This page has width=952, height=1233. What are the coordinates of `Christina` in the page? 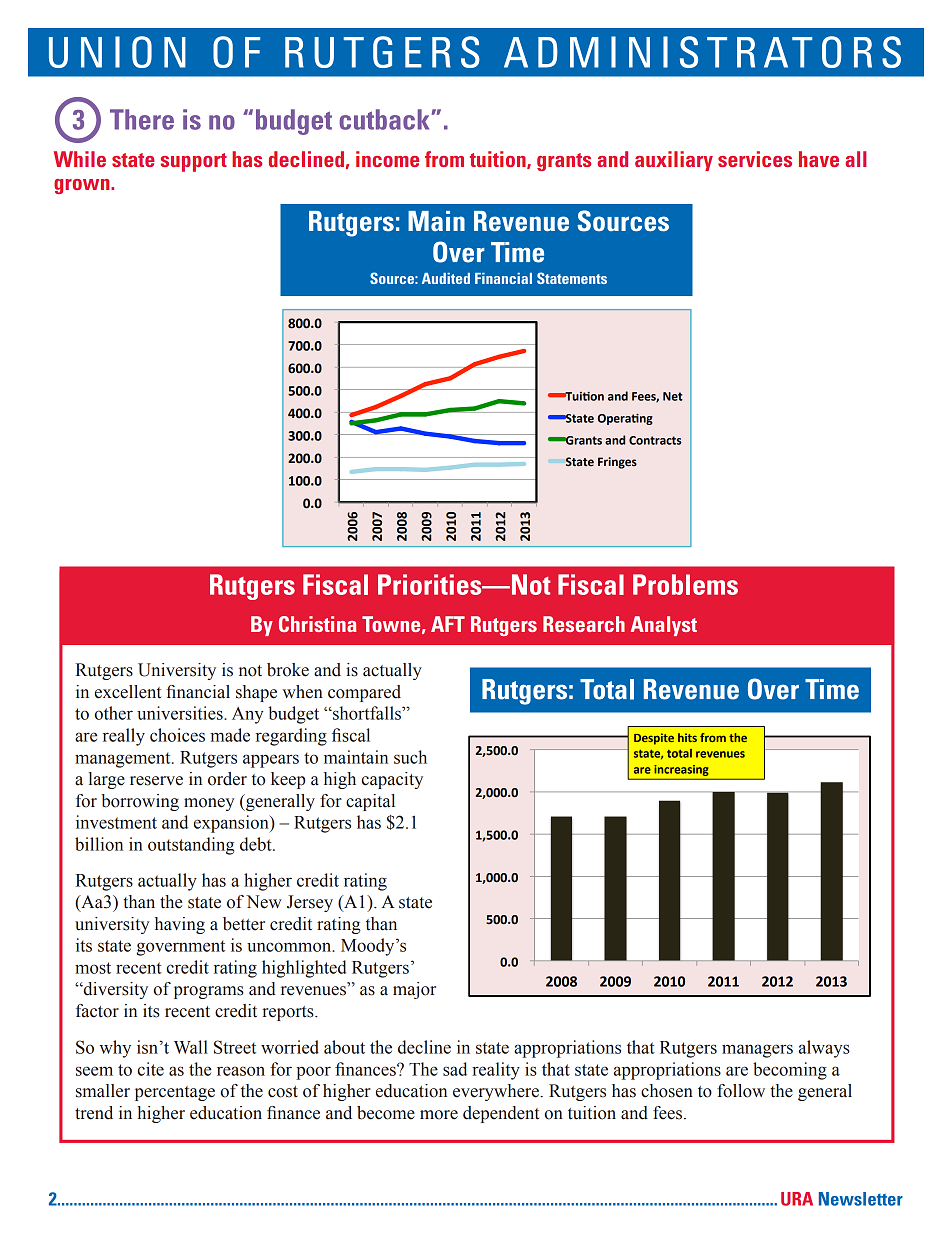 It's located at (317, 624).
